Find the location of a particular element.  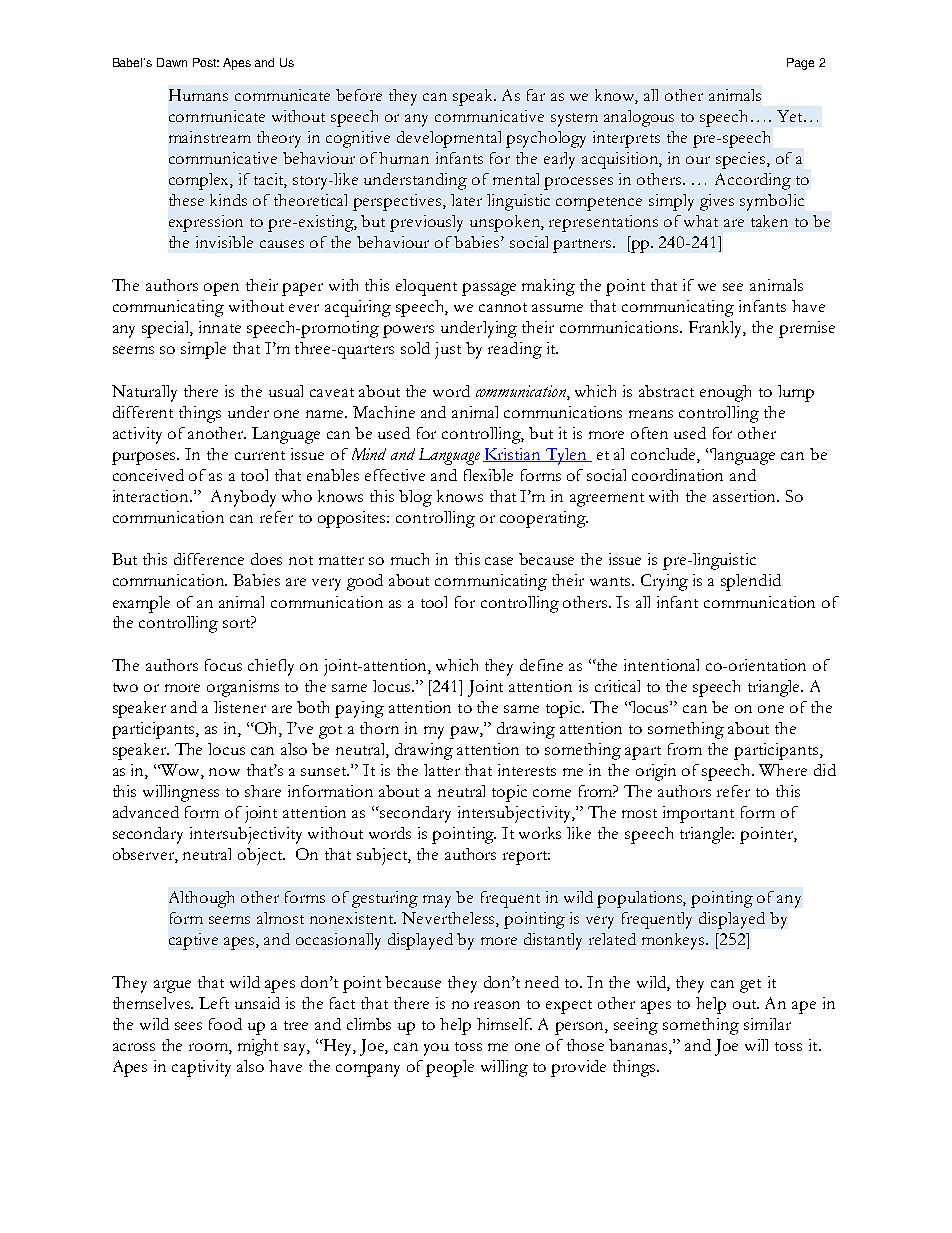

intentional is located at coordinates (661, 665).
